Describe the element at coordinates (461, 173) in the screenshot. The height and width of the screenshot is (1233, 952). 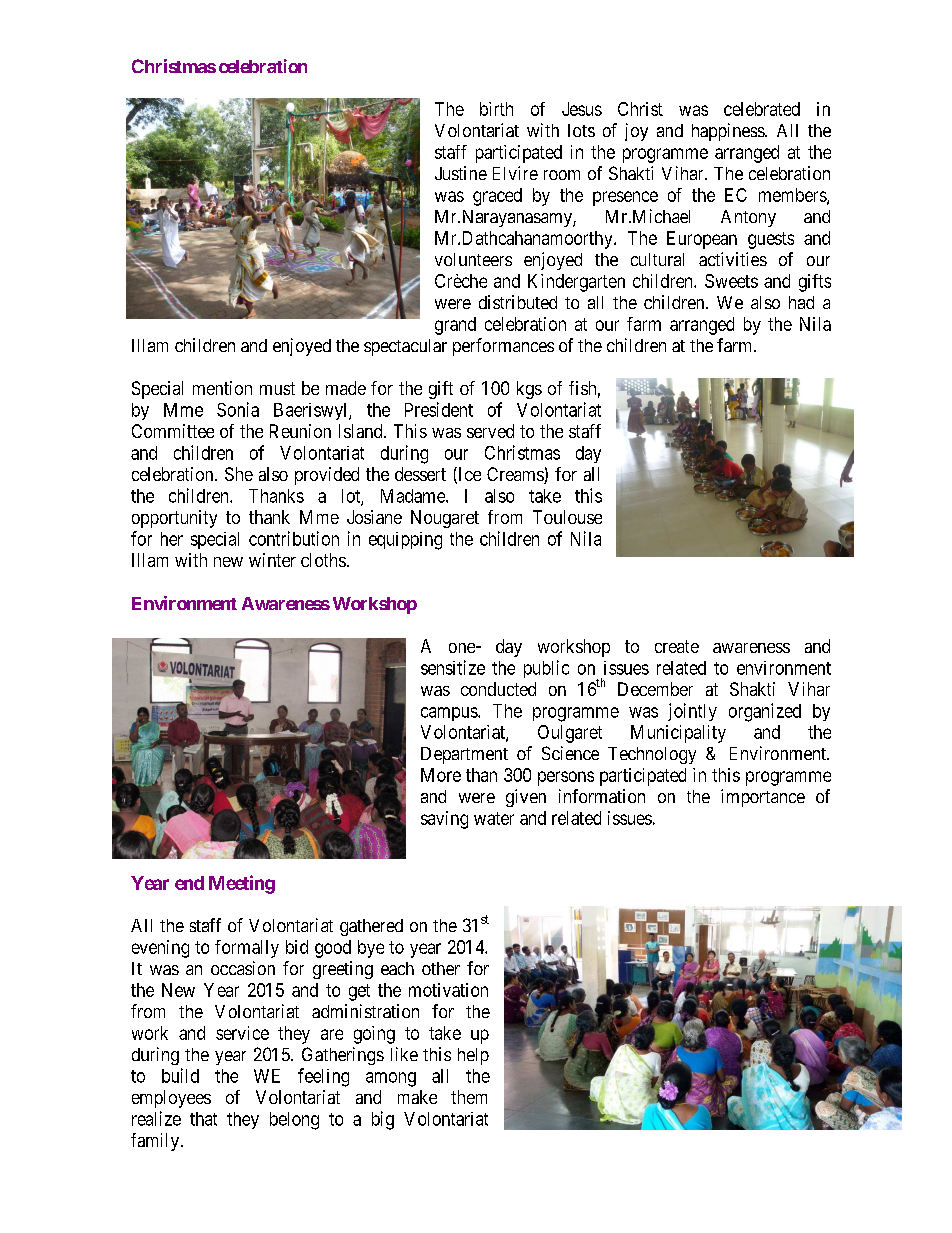
I see `Justine` at that location.
